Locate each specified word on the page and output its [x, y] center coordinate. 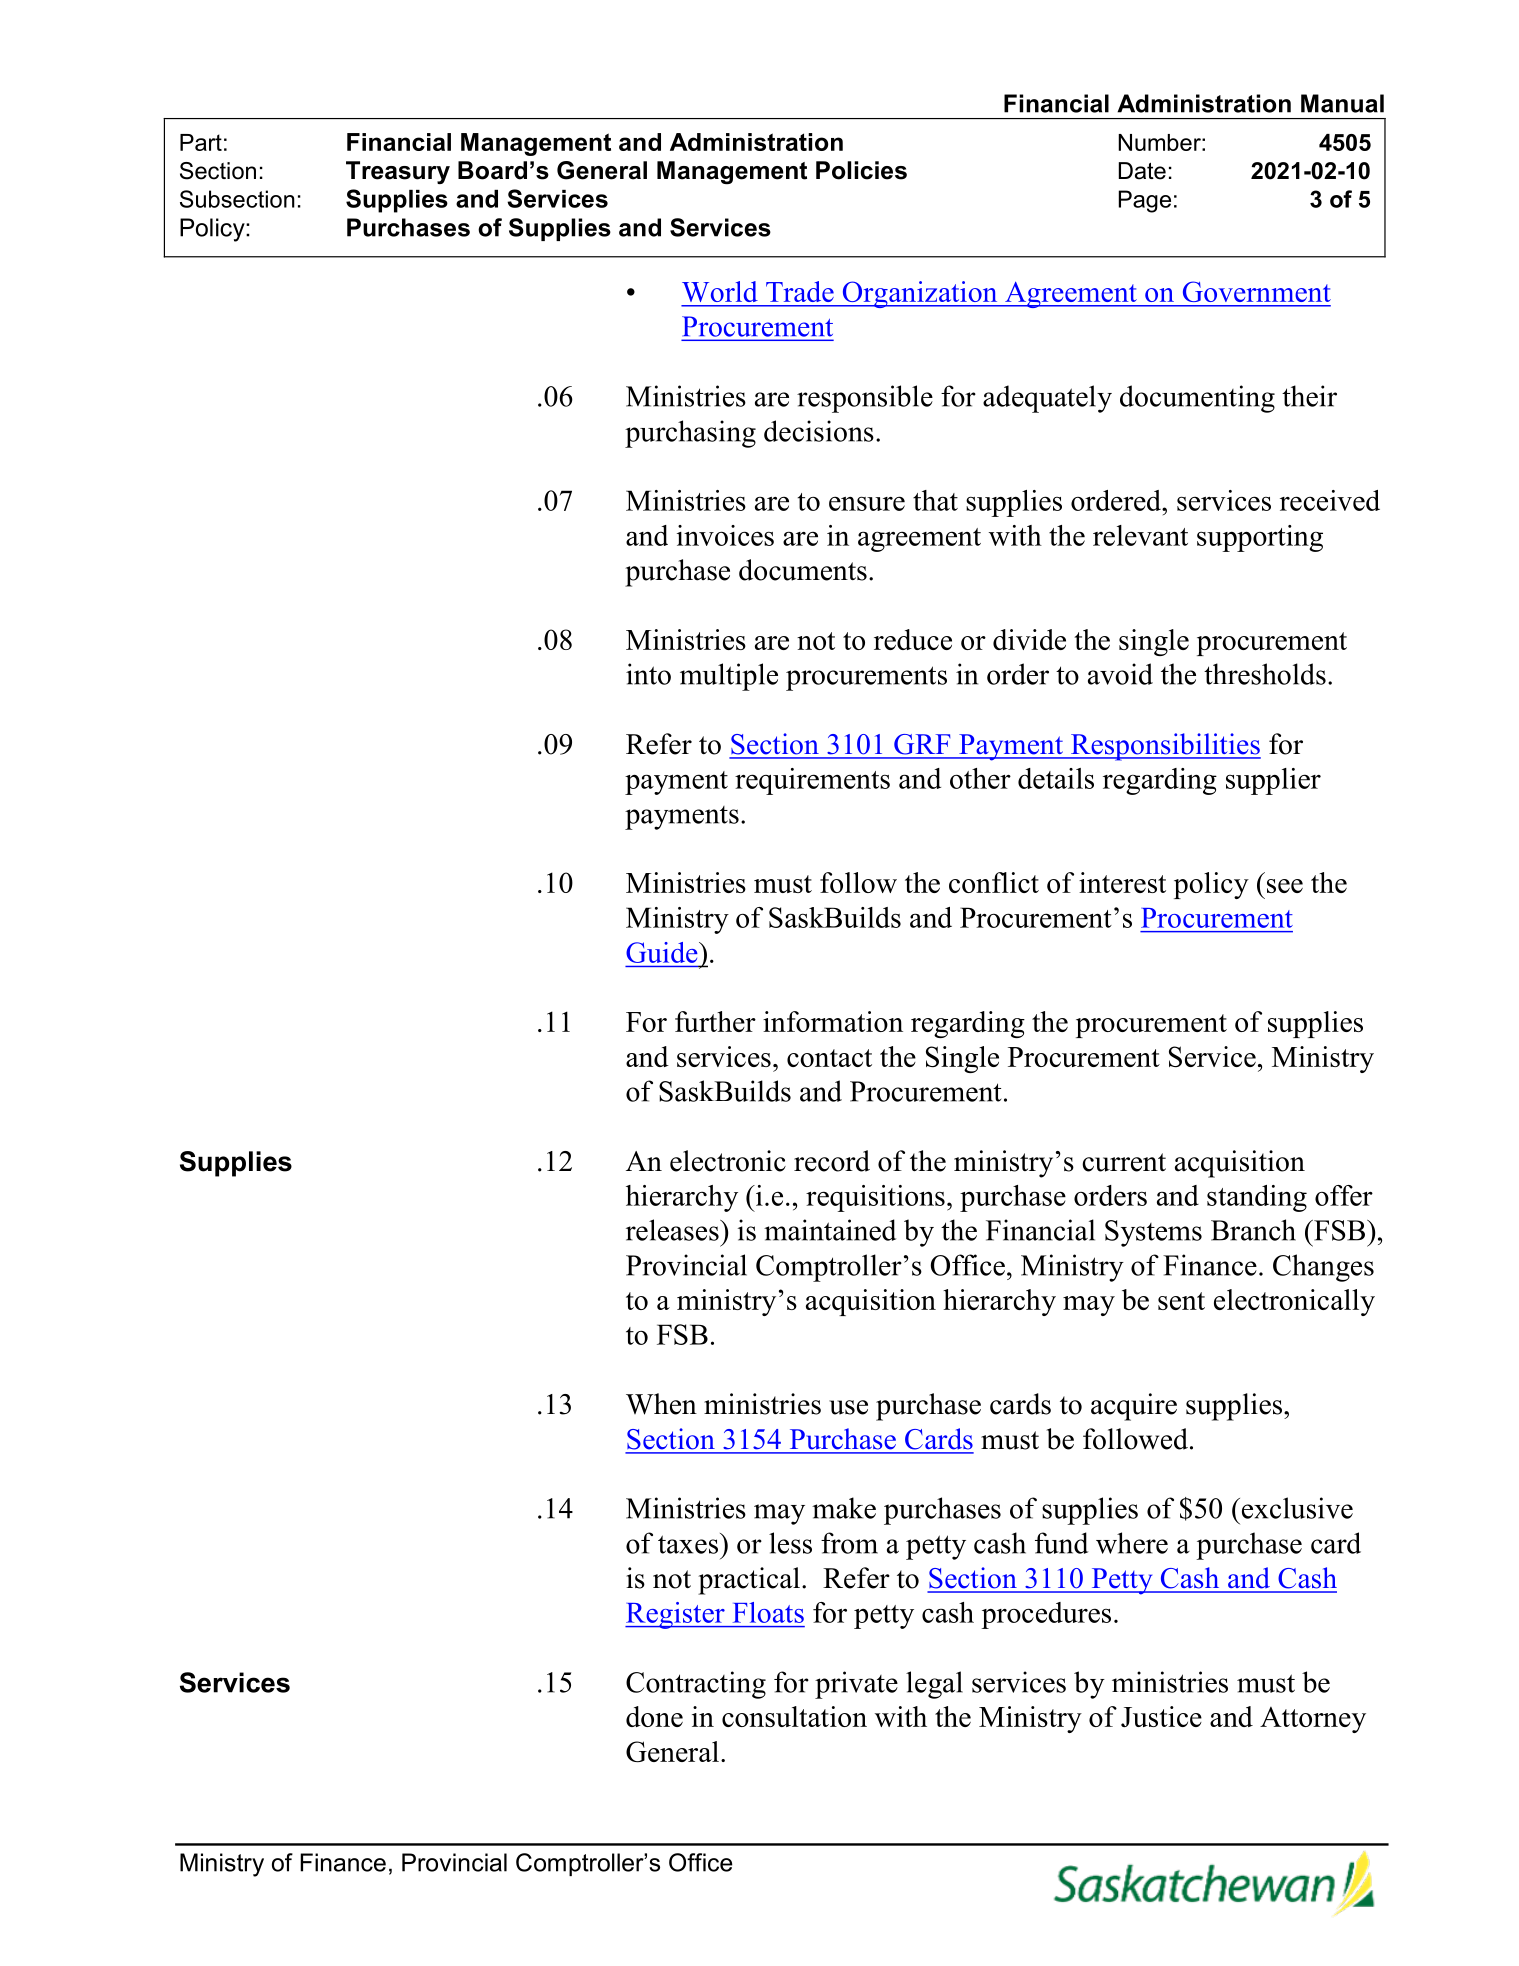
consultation [794, 1716]
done [654, 1716]
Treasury [398, 172]
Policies [861, 170]
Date [1142, 171]
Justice [1161, 1716]
